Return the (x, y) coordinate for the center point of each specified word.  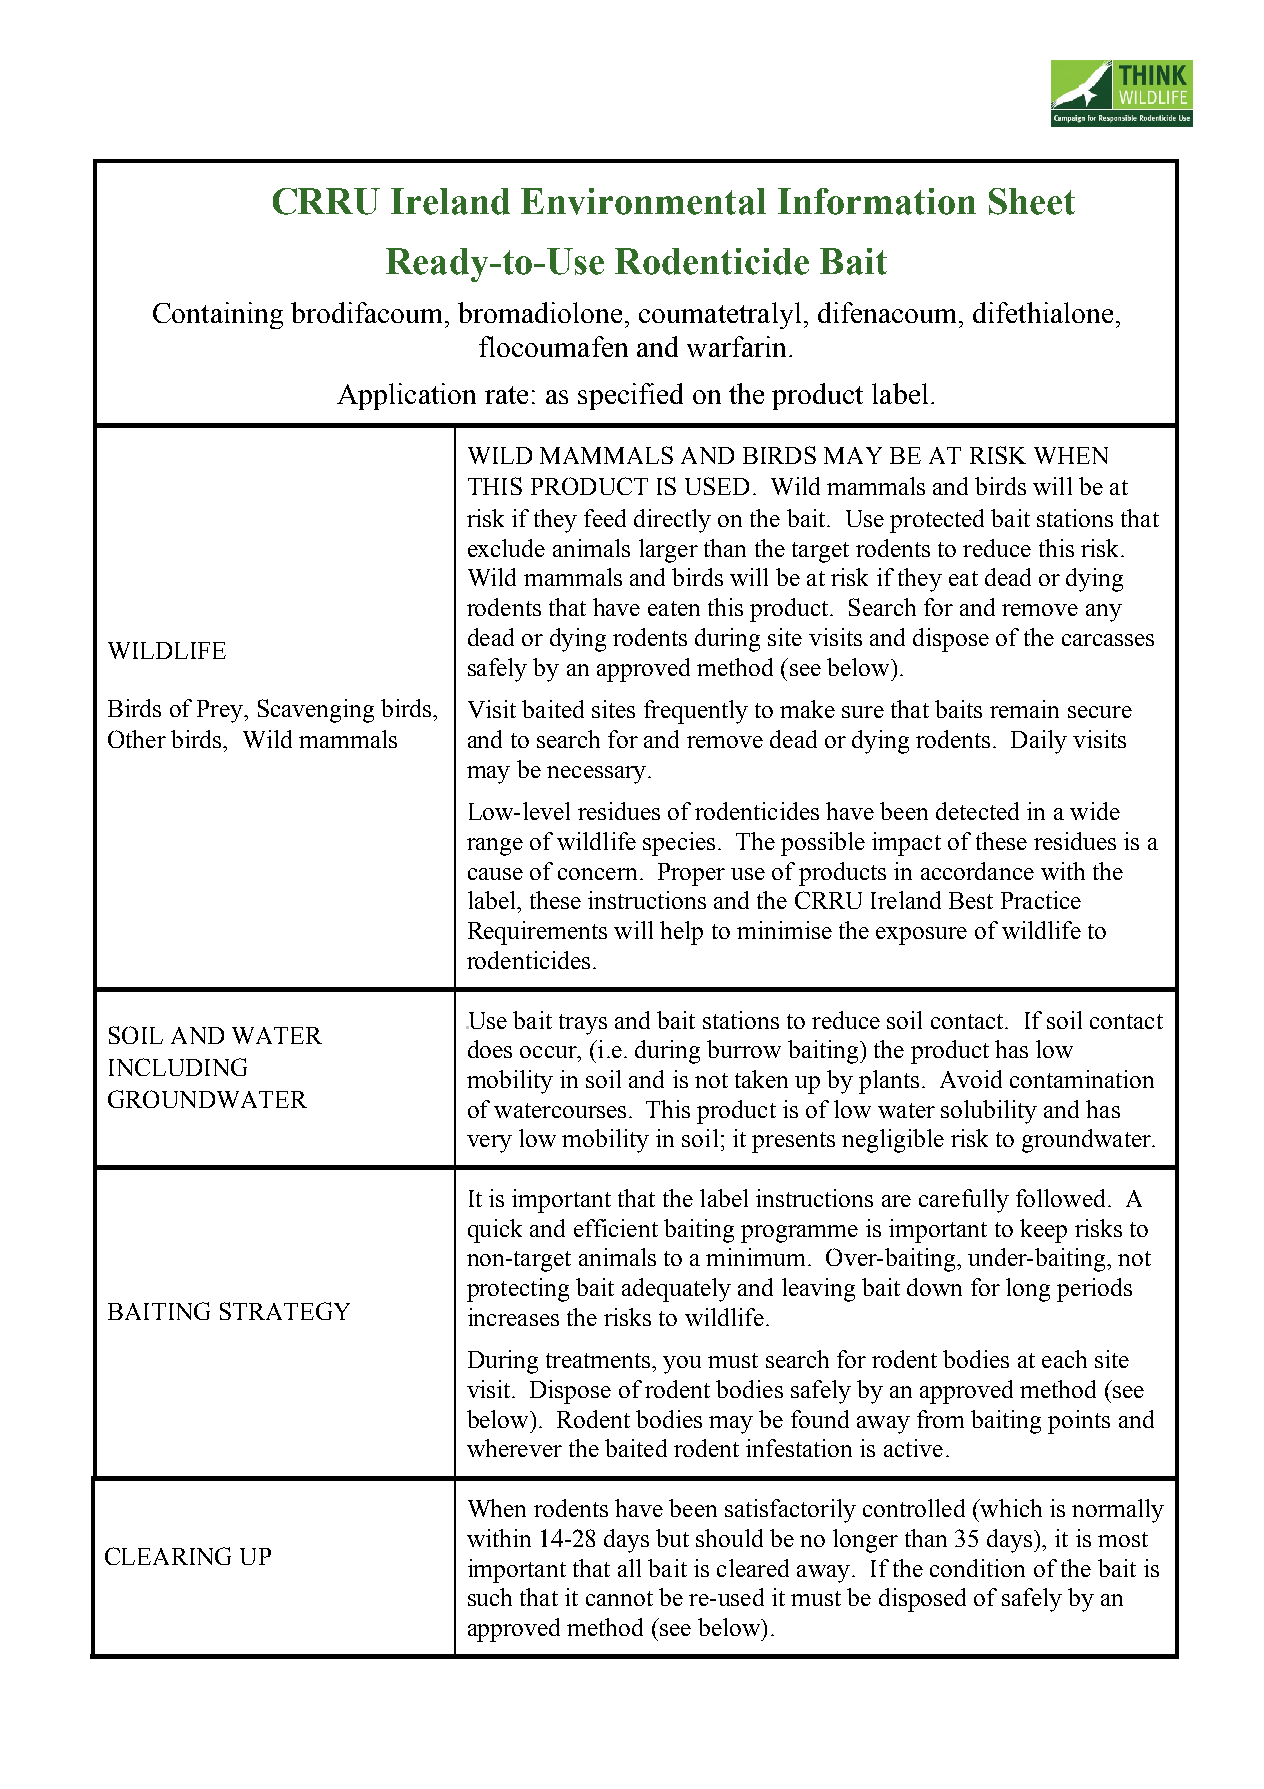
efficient (616, 1228)
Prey (221, 711)
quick (495, 1231)
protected (937, 521)
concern (597, 874)
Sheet (1032, 201)
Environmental (643, 201)
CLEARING (168, 1556)
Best (971, 900)
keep (1043, 1231)
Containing (218, 315)
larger (668, 551)
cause (495, 874)
